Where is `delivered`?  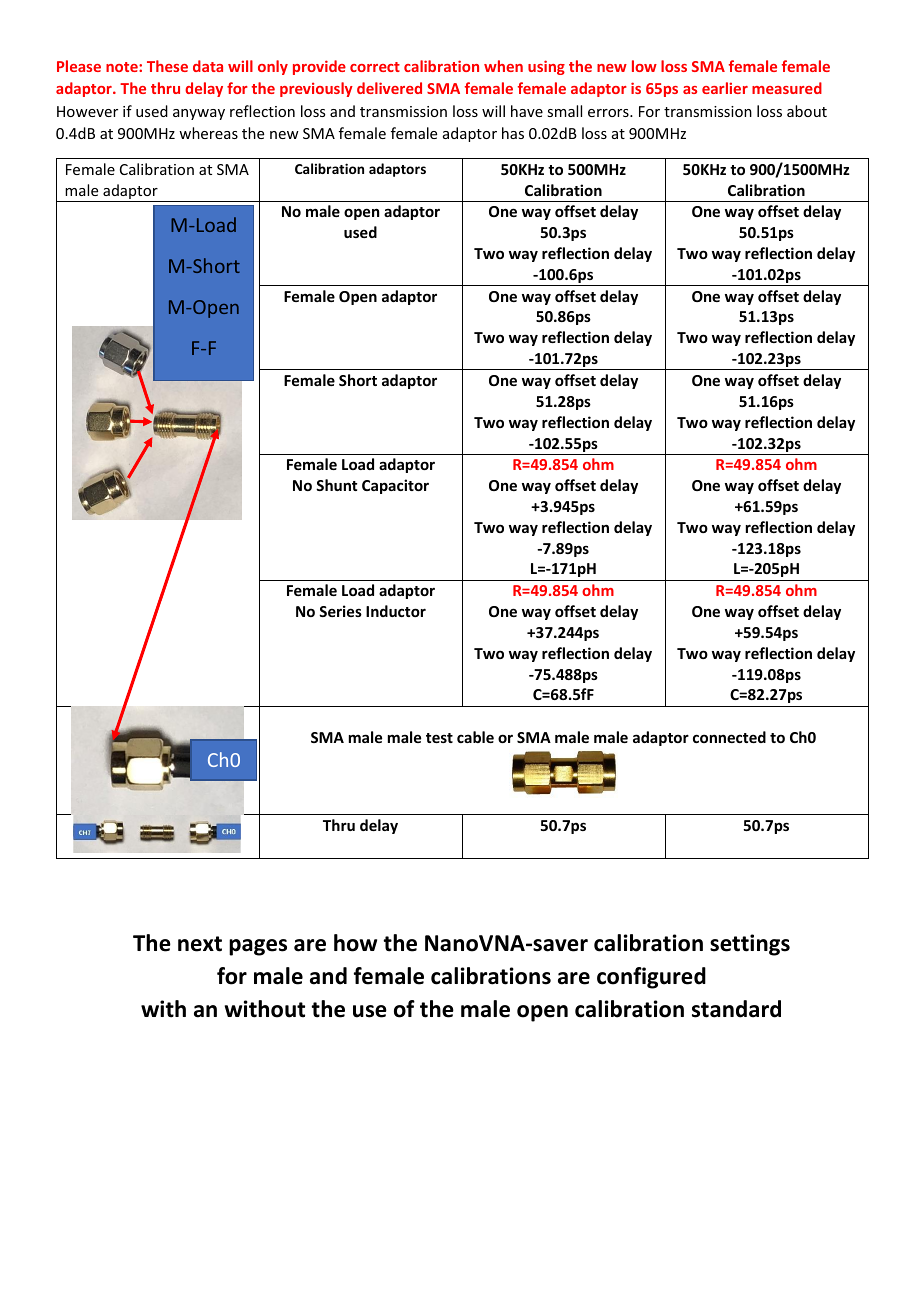
delivered is located at coordinates (389, 88).
